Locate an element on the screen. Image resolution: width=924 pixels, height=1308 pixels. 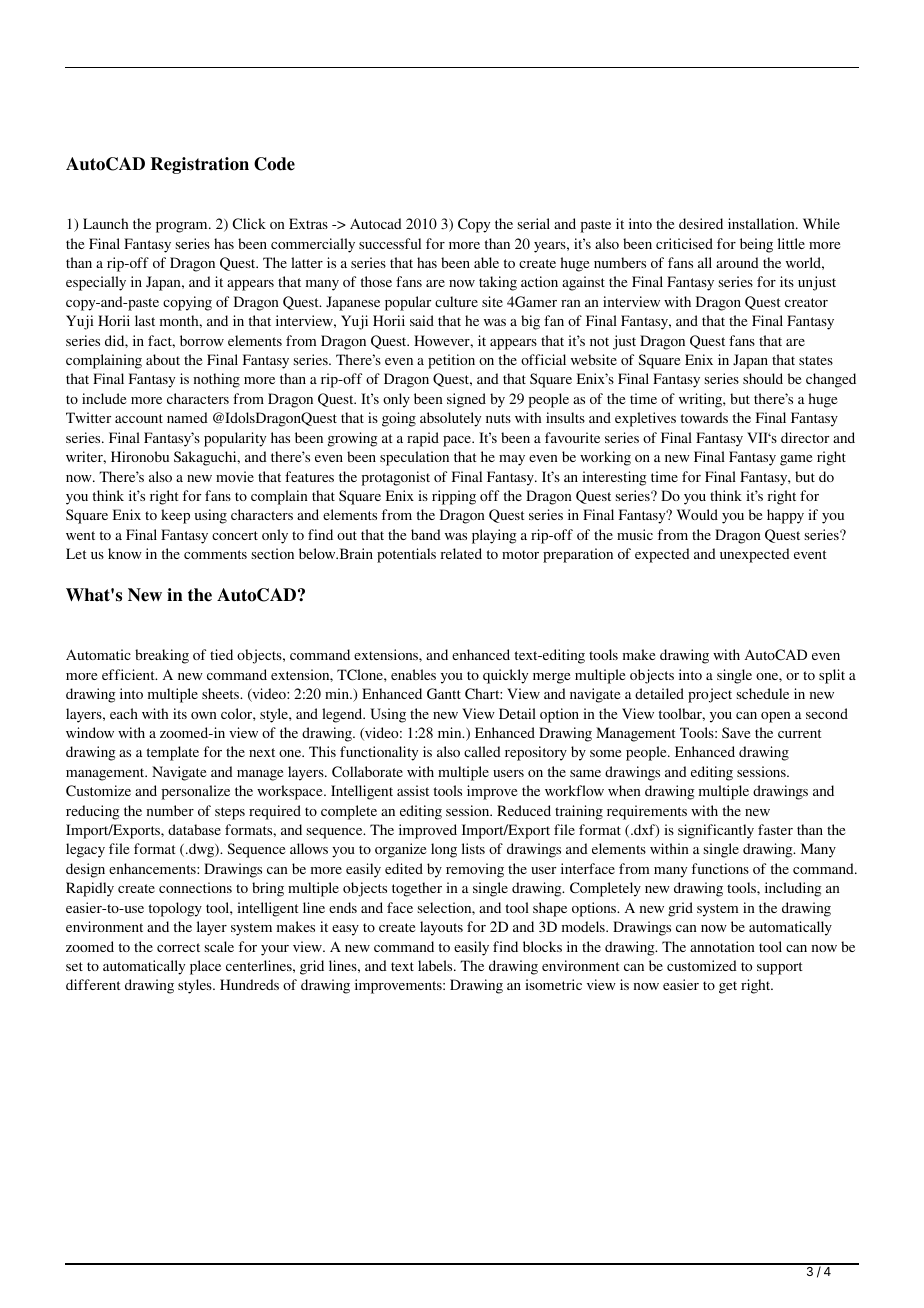
annotation is located at coordinates (722, 946).
